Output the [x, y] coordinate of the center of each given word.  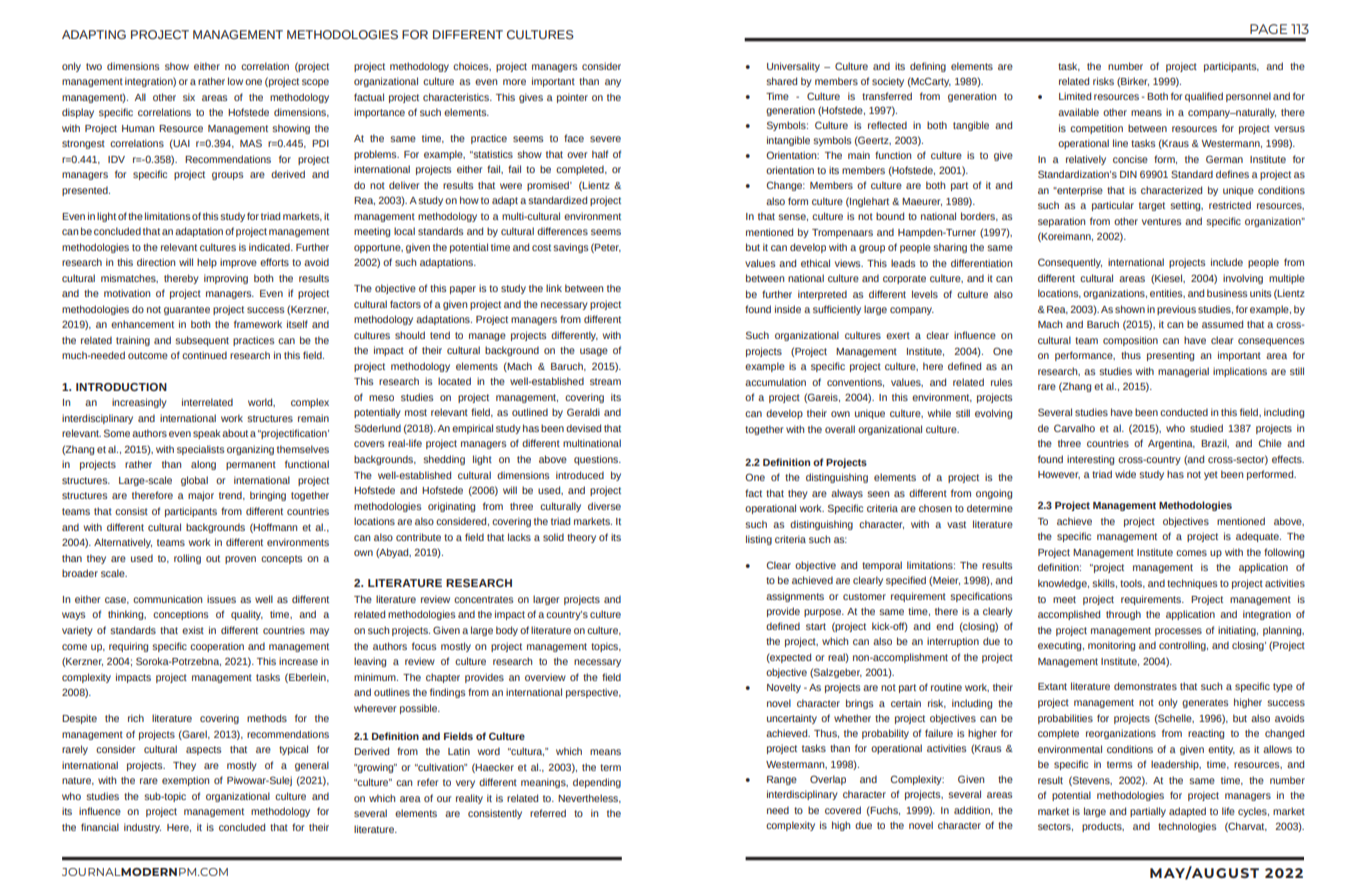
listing [759, 540]
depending [597, 783]
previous [1176, 310]
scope [315, 83]
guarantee [187, 310]
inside [788, 309]
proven [240, 560]
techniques [1192, 584]
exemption [185, 781]
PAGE [1268, 29]
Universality [793, 67]
